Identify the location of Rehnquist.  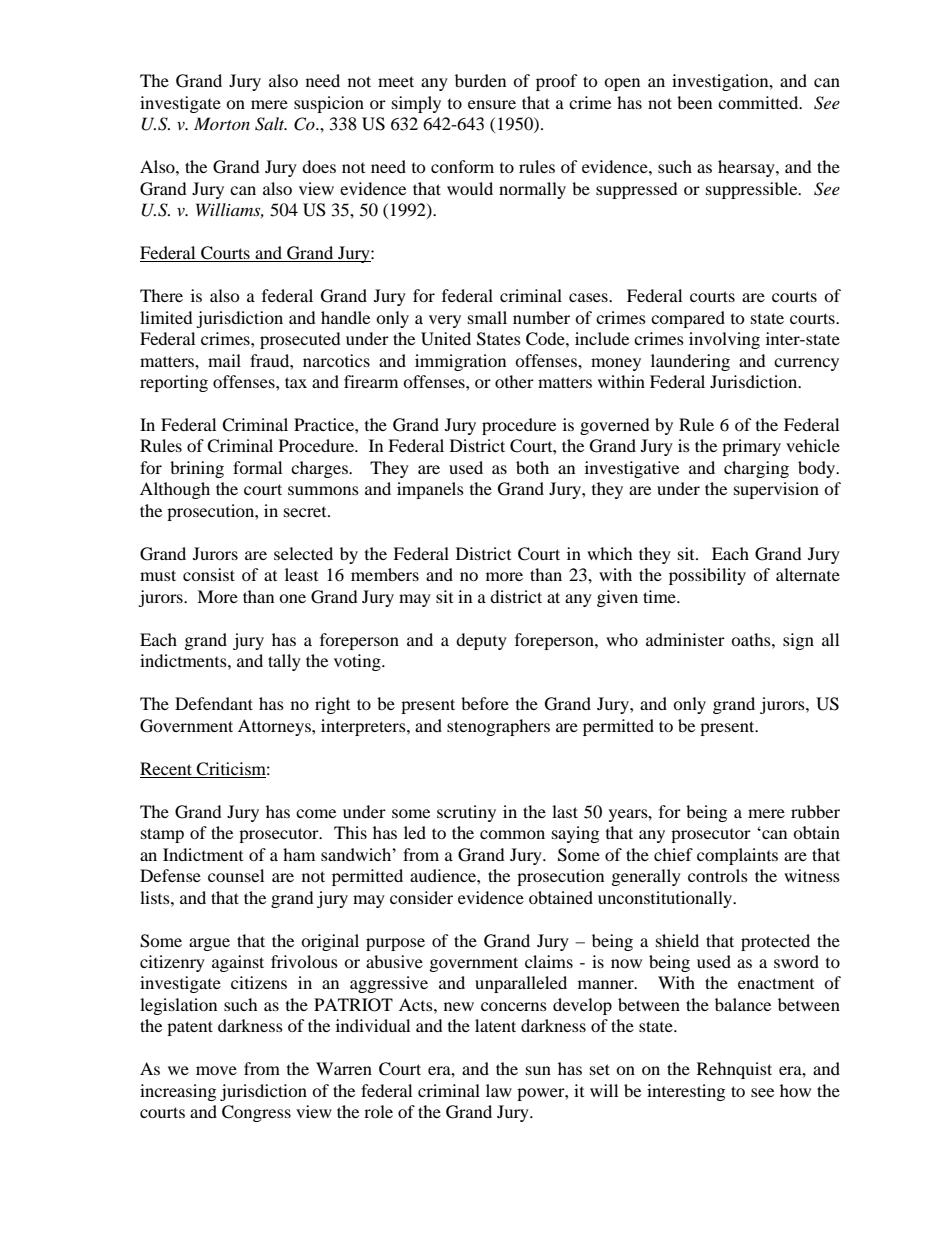
(734, 1070).
